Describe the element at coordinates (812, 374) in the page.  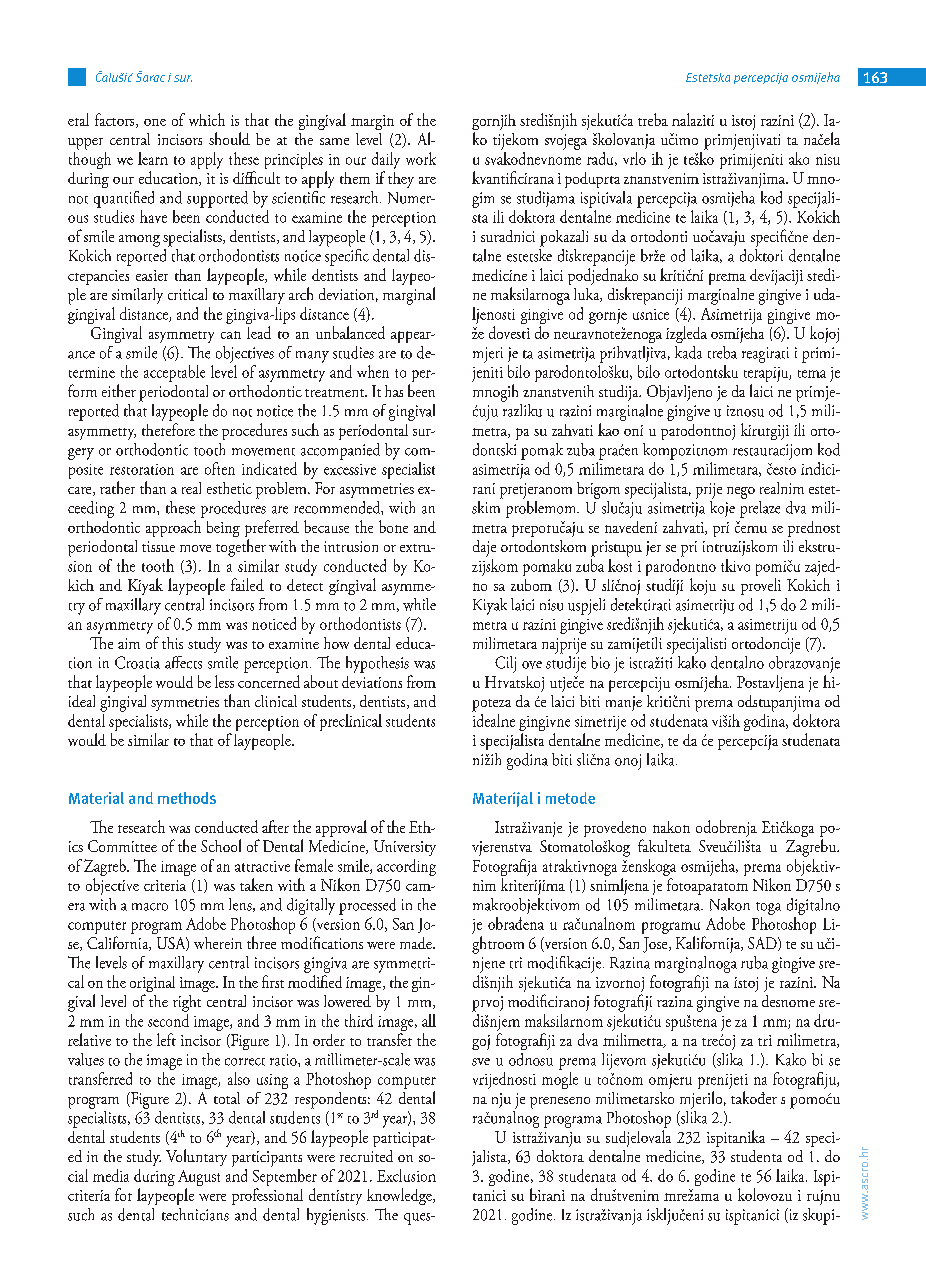
I see `tema` at that location.
